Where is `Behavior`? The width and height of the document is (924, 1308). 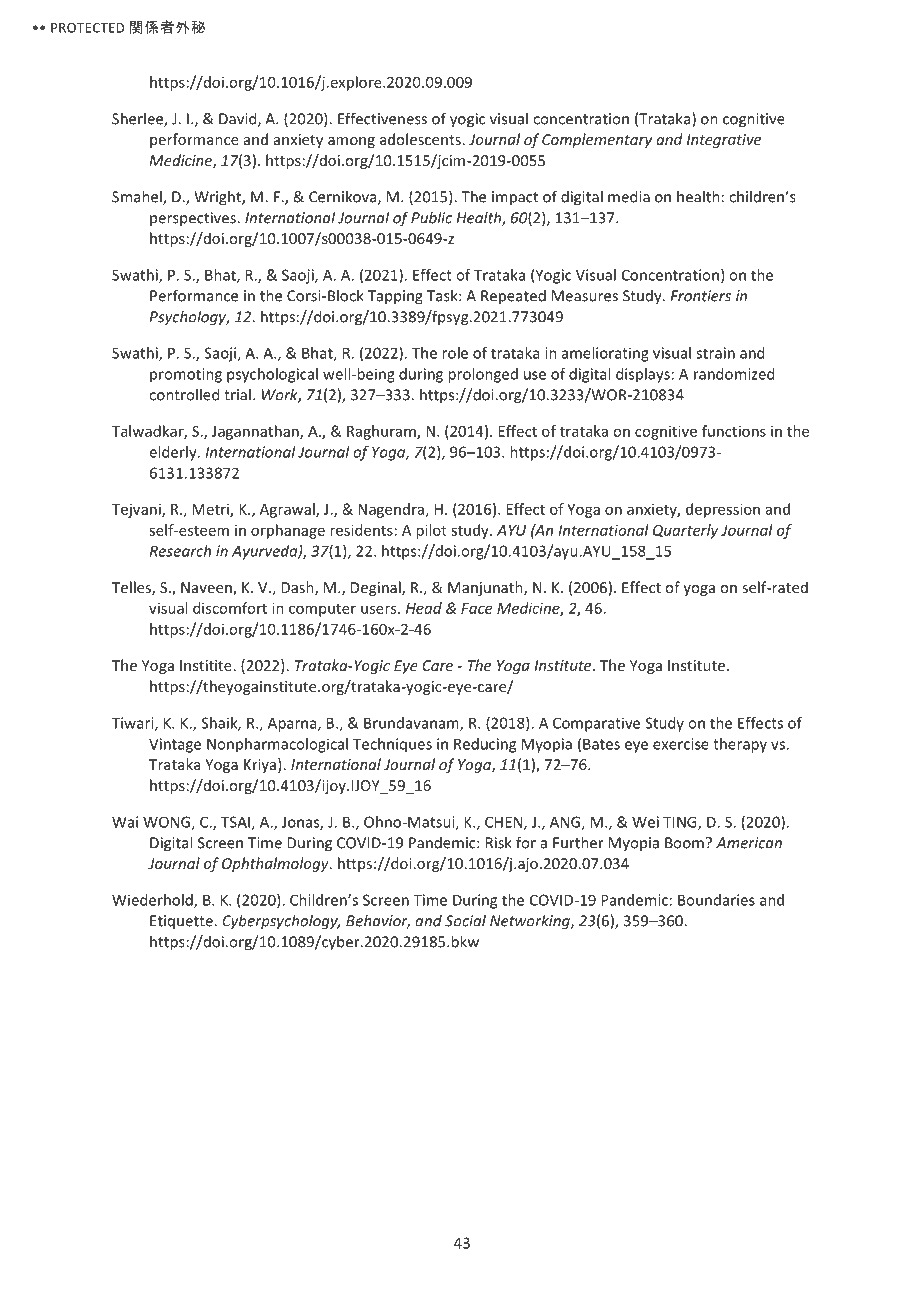
Behavior is located at coordinates (378, 921).
